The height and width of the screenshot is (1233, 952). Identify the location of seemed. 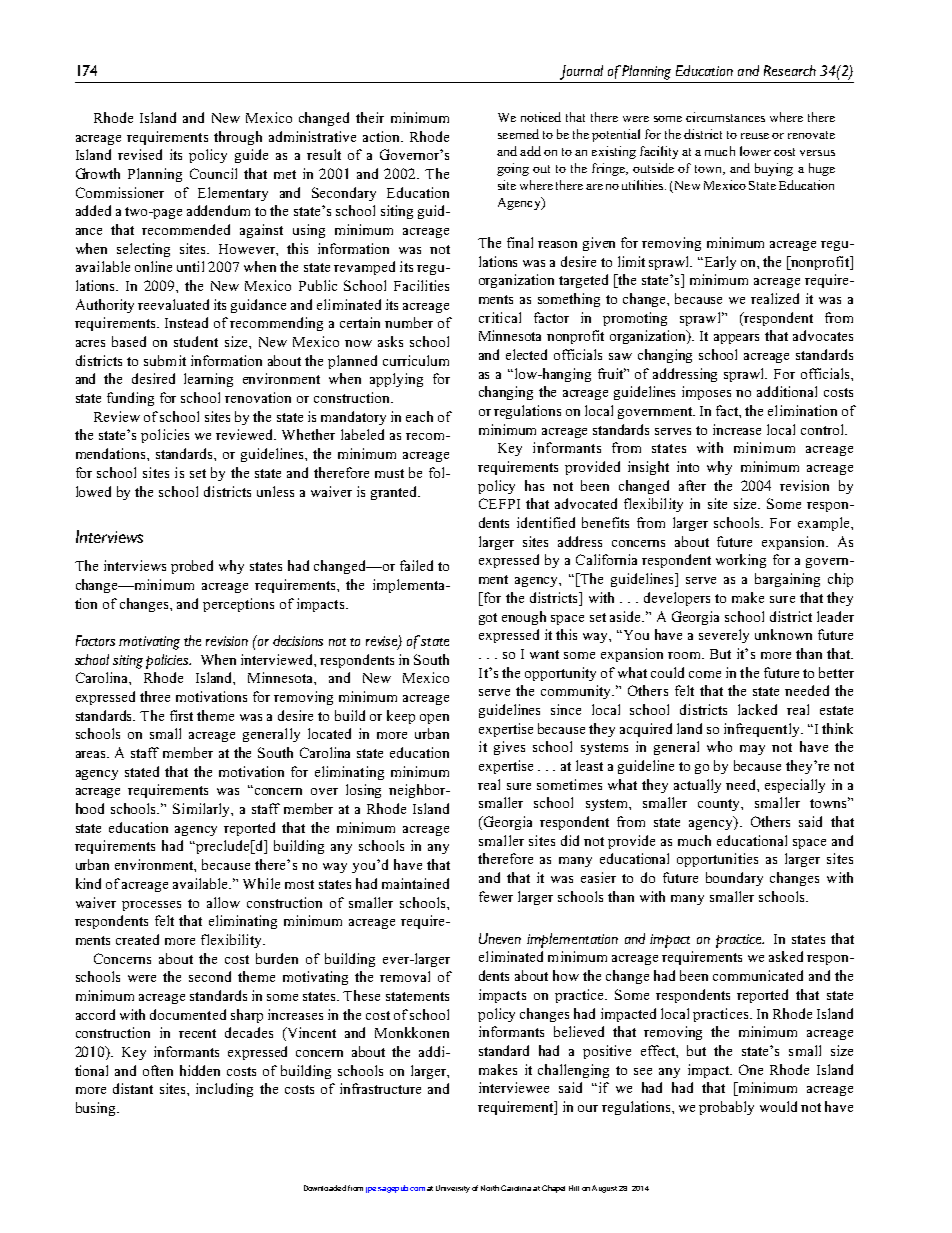
(518, 134).
